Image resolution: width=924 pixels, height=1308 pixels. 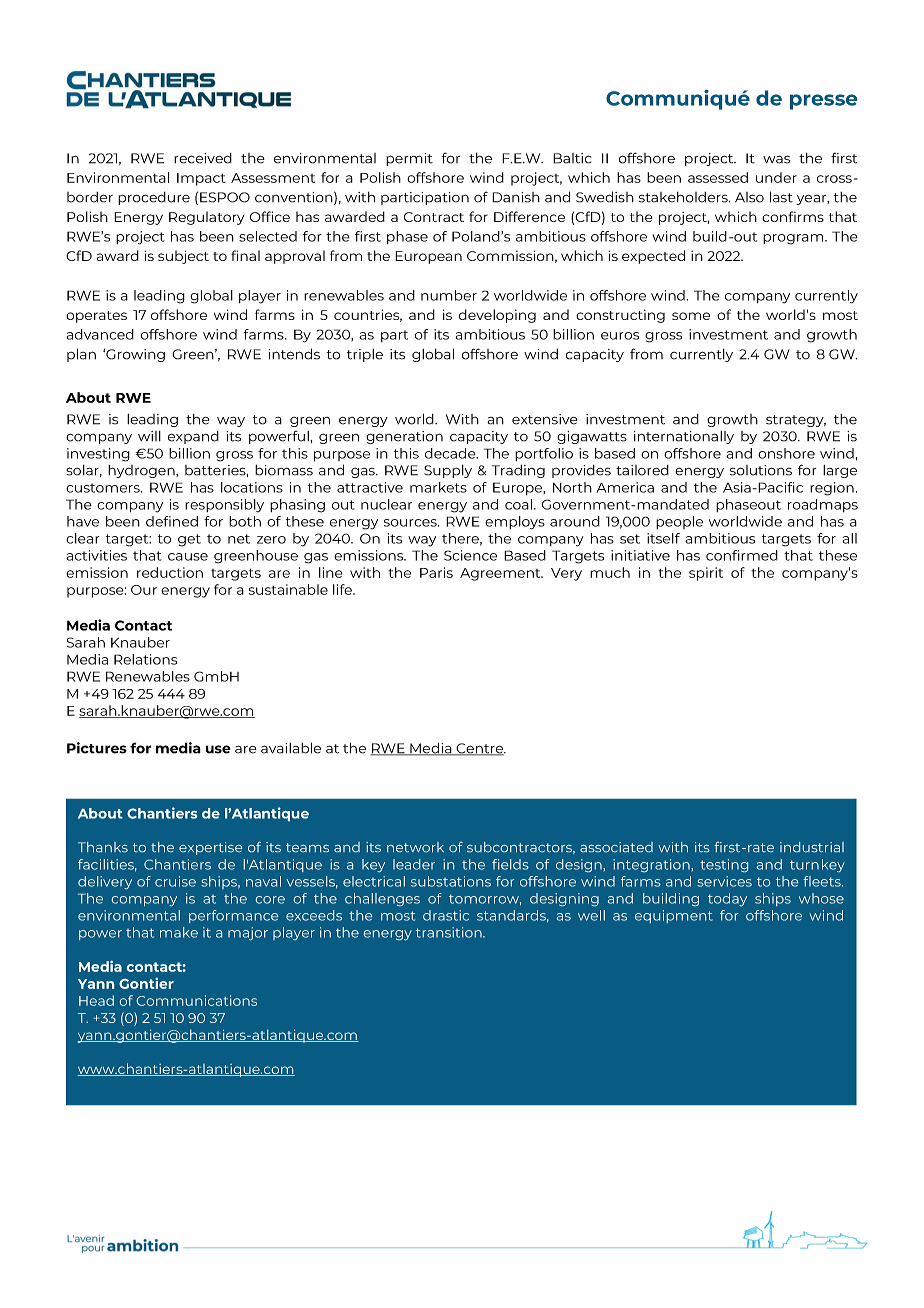 I want to click on will, so click(x=149, y=436).
